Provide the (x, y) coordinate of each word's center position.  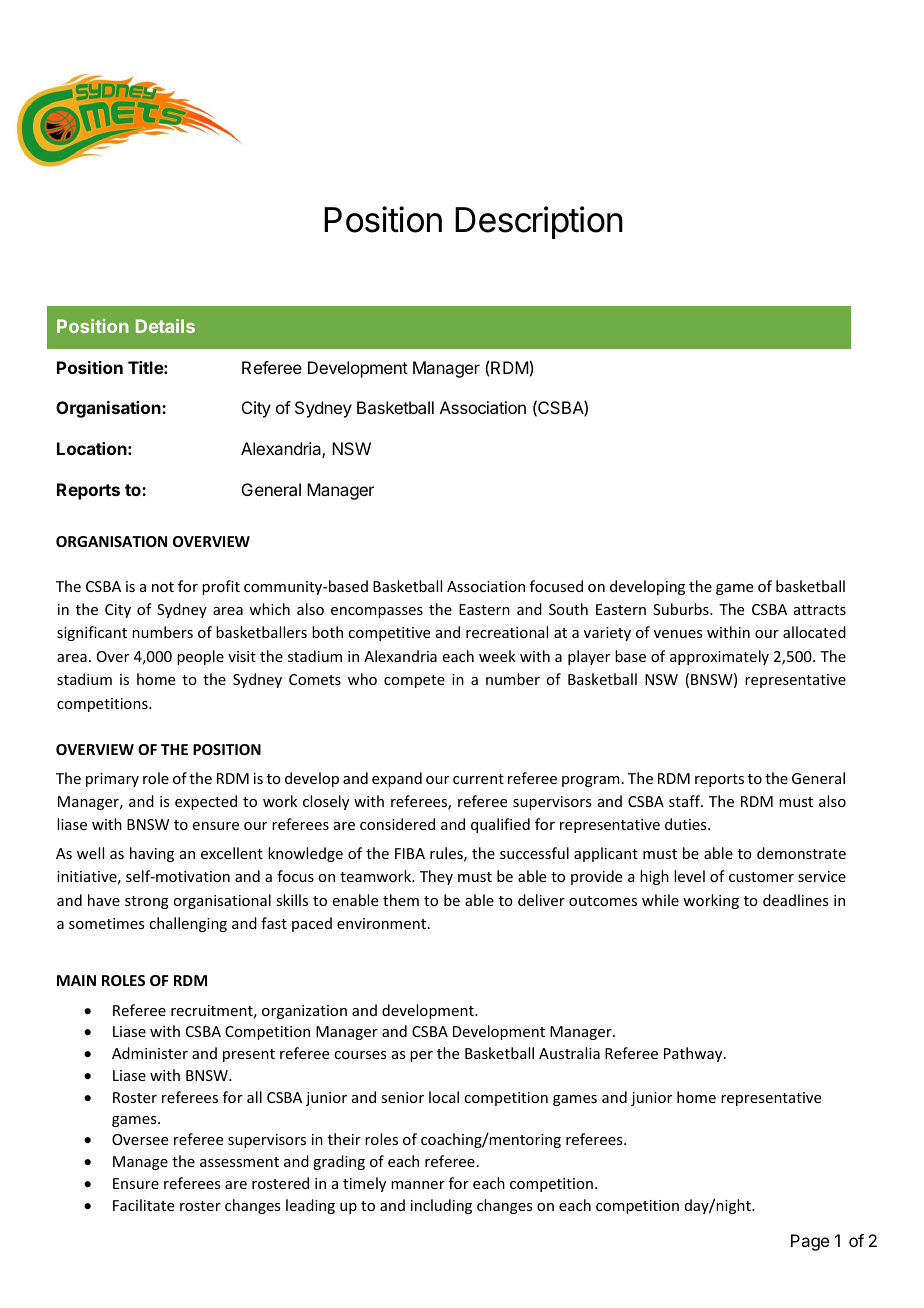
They (436, 877)
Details (165, 326)
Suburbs (682, 609)
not (163, 587)
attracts (820, 610)
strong (147, 902)
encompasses (377, 612)
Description (539, 222)
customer (761, 877)
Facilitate (143, 1205)
